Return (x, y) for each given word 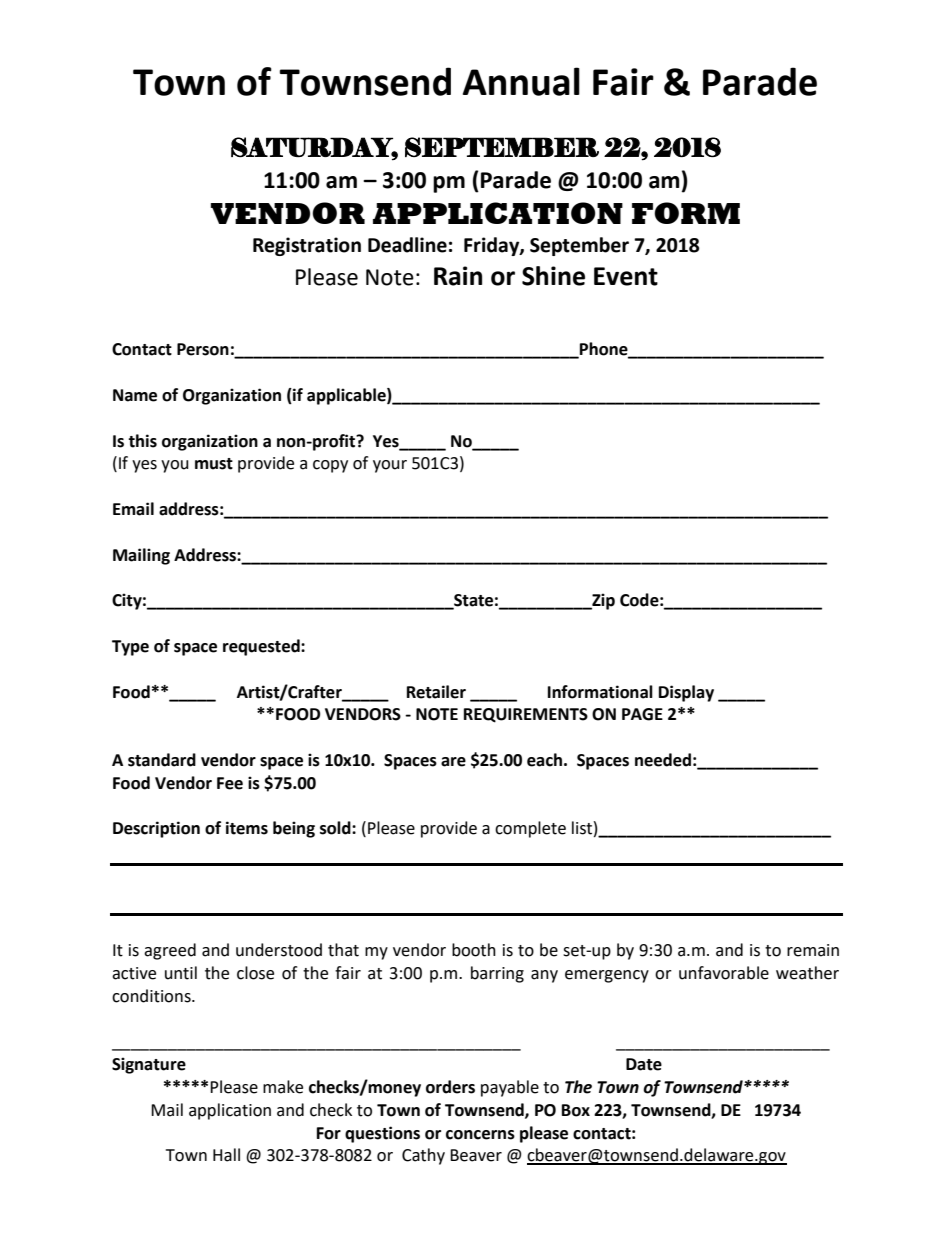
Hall (226, 1155)
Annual (521, 81)
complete (530, 829)
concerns (480, 1135)
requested (262, 647)
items (247, 828)
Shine (553, 276)
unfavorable (724, 973)
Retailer (436, 692)
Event (626, 276)
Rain (458, 276)
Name (135, 395)
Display (686, 693)
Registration (307, 246)
